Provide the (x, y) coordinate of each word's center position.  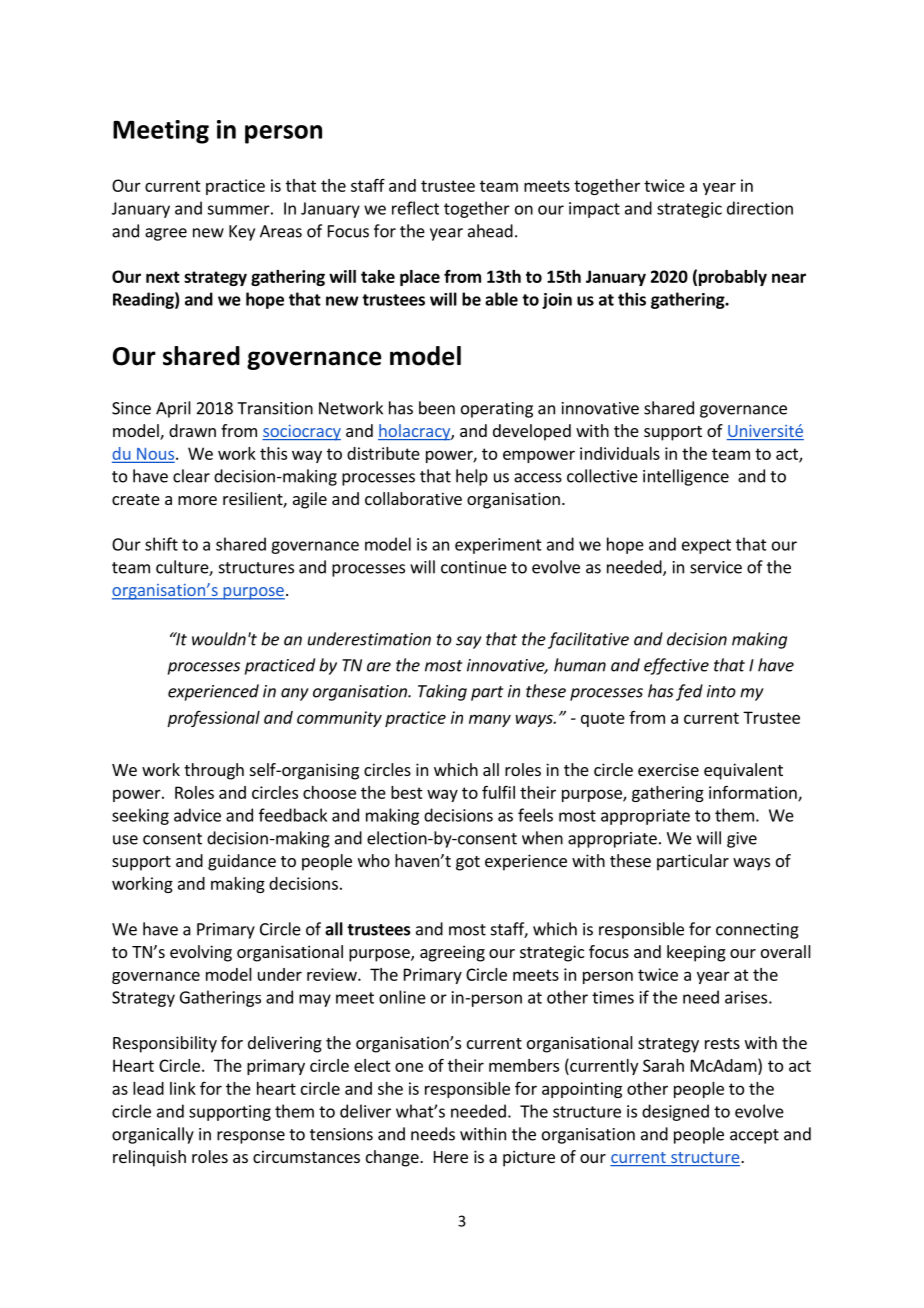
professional (213, 718)
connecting (757, 931)
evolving (201, 953)
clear (191, 476)
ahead (490, 231)
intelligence (686, 477)
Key (242, 233)
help (472, 477)
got (468, 863)
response (251, 1137)
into (721, 691)
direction (760, 208)
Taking (442, 692)
